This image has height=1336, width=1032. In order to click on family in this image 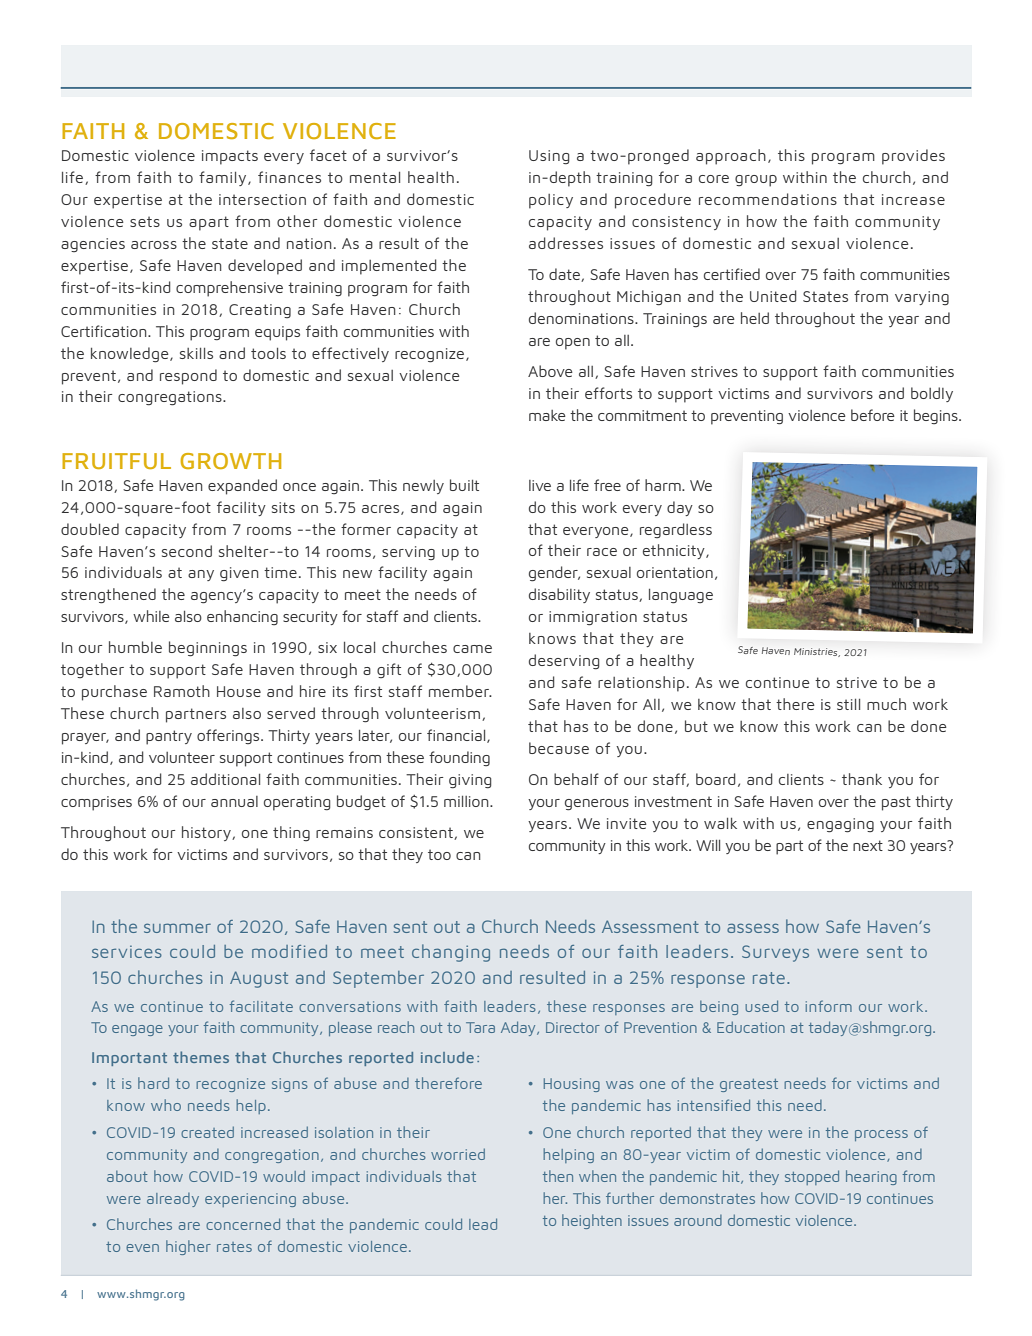, I will do `click(224, 178)`.
